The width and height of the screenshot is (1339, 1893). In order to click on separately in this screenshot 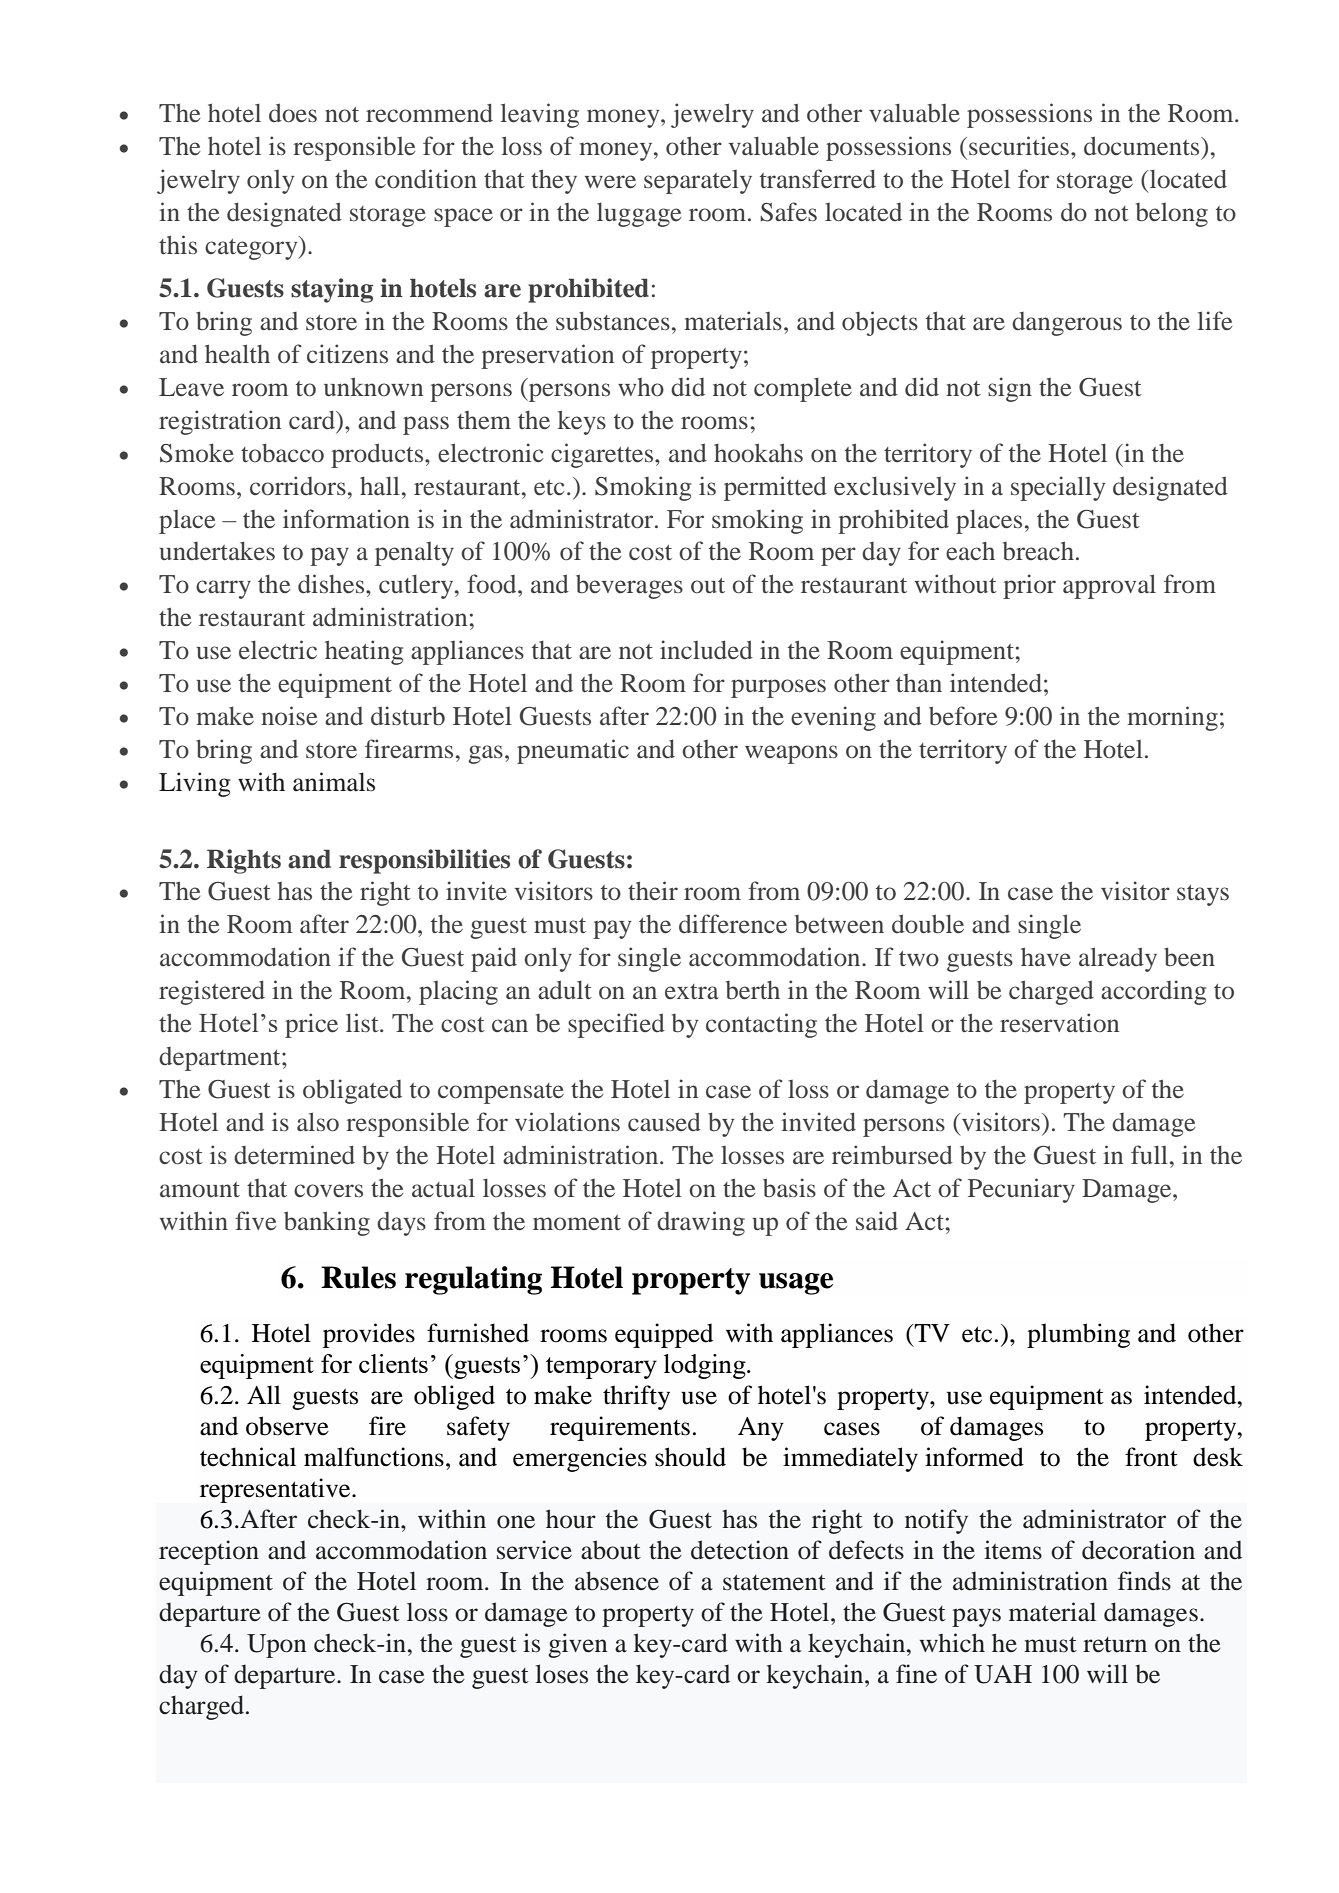, I will do `click(698, 182)`.
